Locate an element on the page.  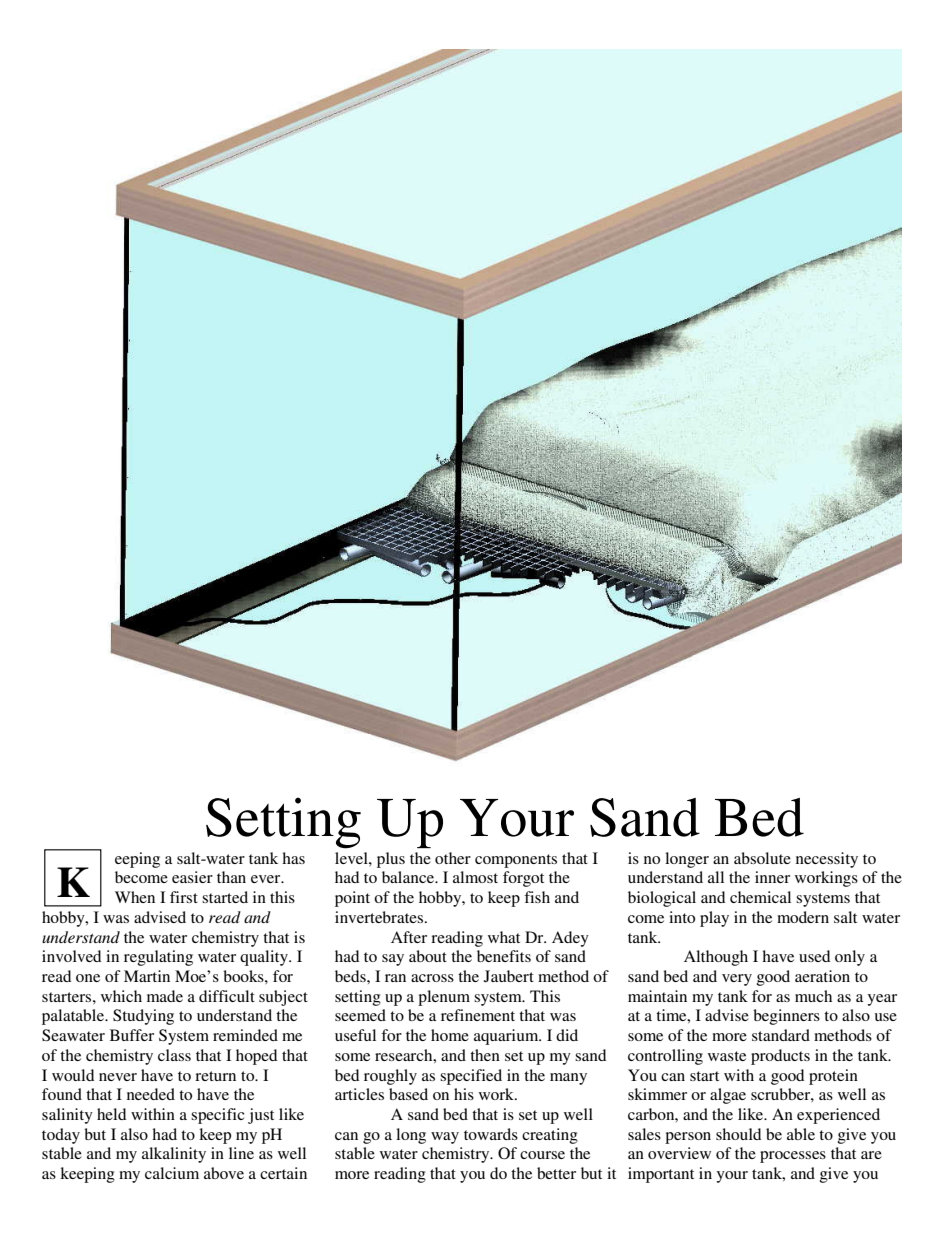
specified is located at coordinates (471, 1077).
